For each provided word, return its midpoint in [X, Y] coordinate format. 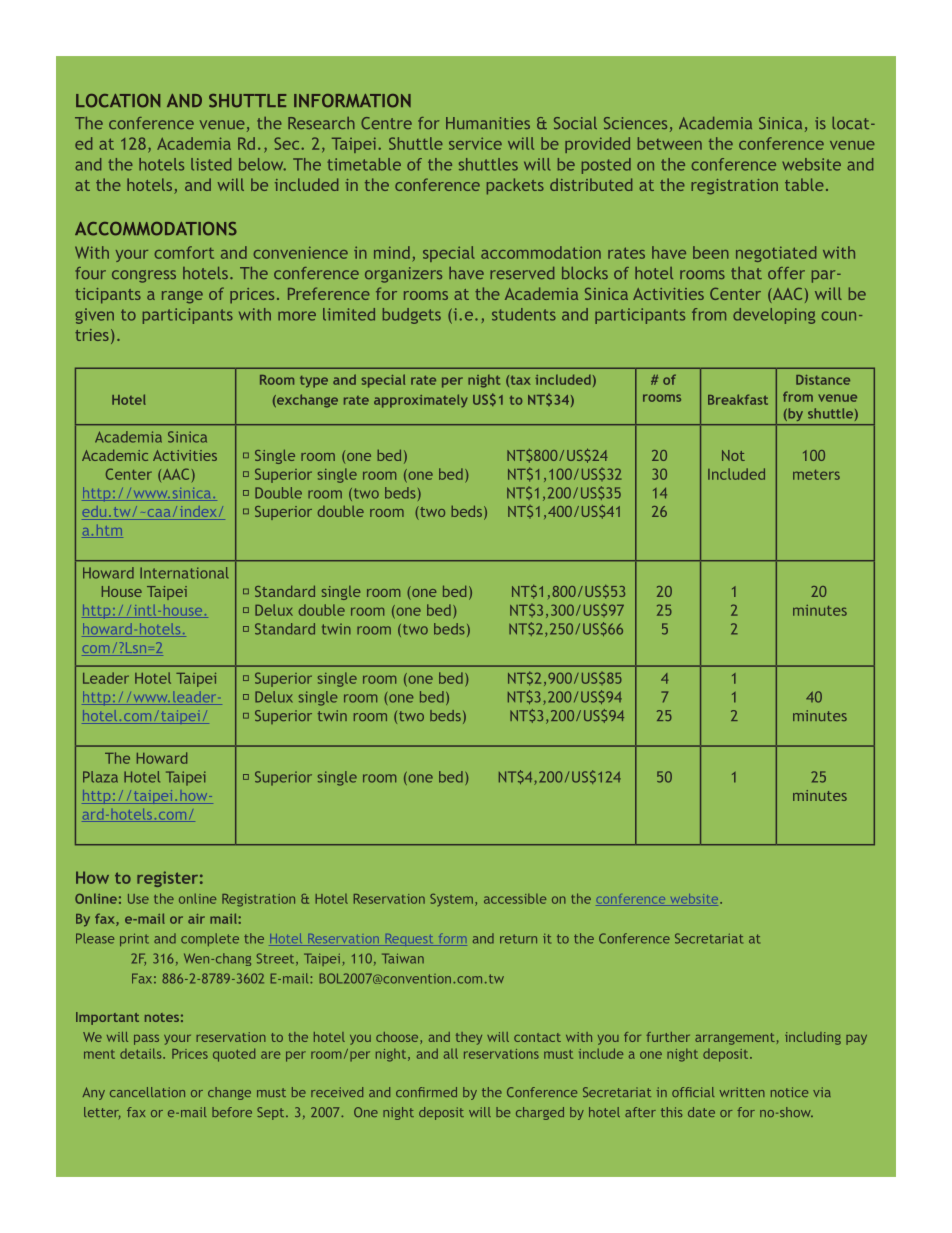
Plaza [100, 777]
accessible [515, 898]
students [524, 314]
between [670, 143]
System [451, 900]
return [518, 939]
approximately [421, 401]
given [94, 316]
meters [816, 475]
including [813, 1038]
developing [774, 316]
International [184, 573]
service [475, 143]
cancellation [147, 1092]
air [196, 919]
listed [211, 164]
